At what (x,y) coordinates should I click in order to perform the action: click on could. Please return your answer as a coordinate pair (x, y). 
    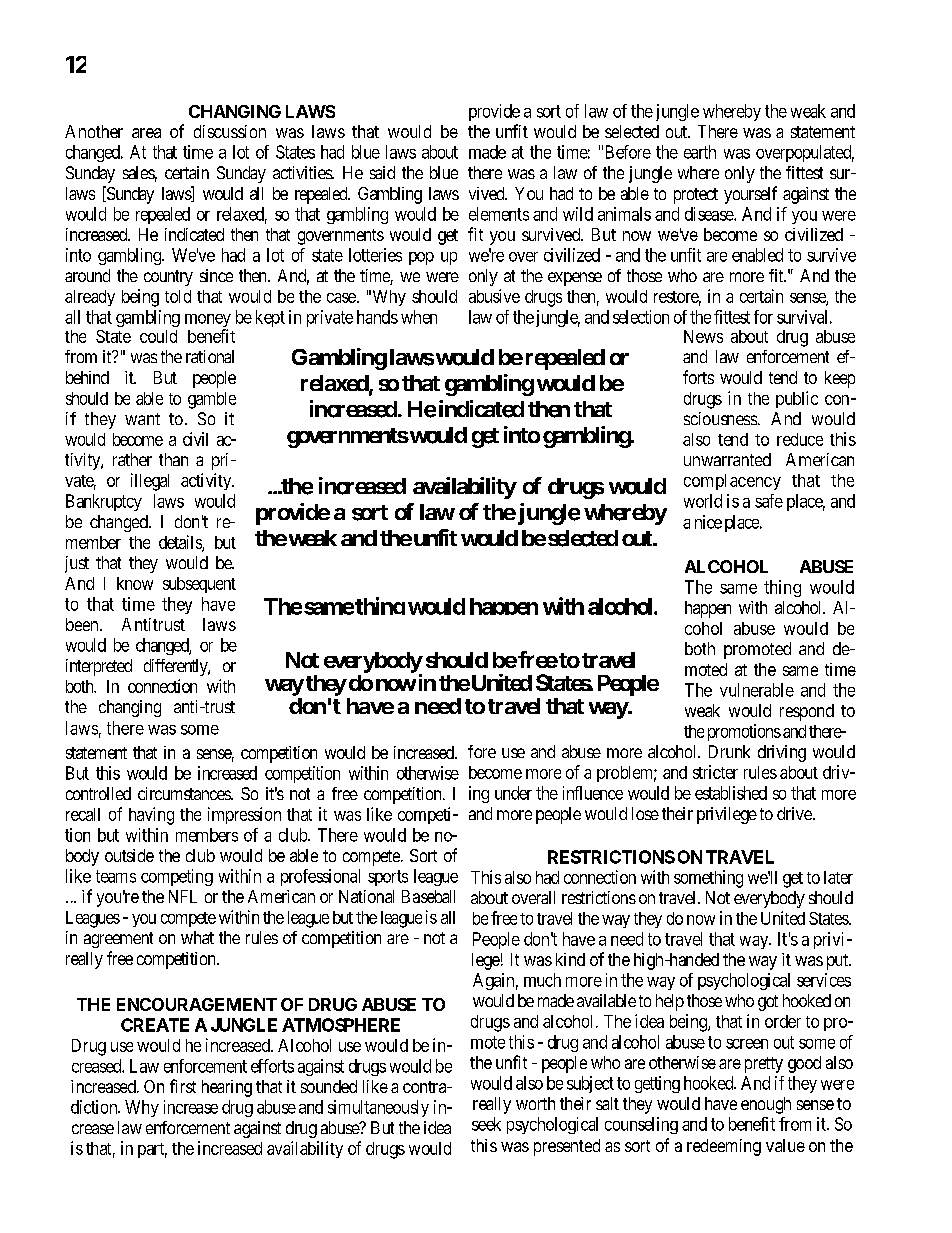
    Looking at the image, I should click on (158, 336).
